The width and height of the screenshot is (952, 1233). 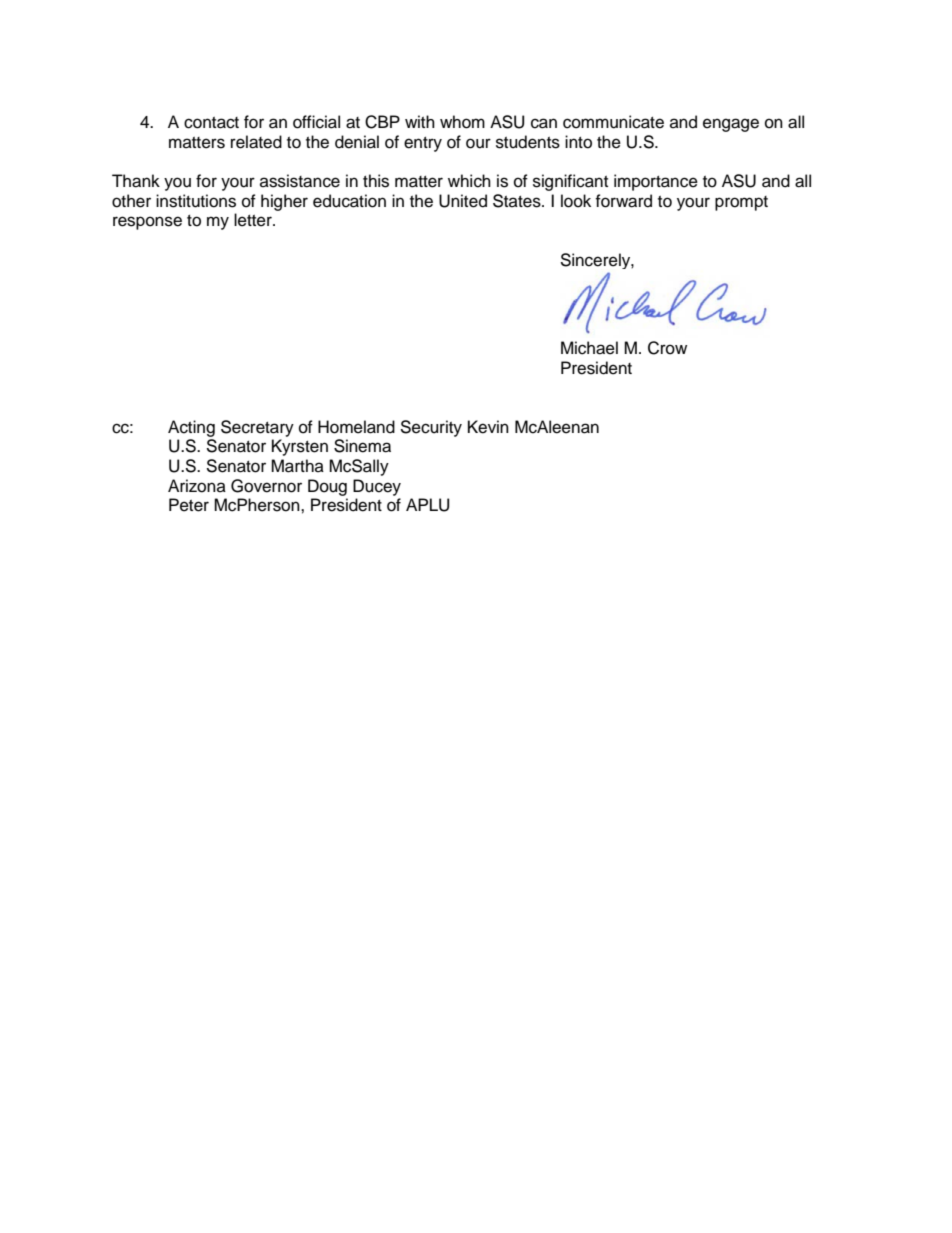 I want to click on Arizona, so click(x=197, y=486).
